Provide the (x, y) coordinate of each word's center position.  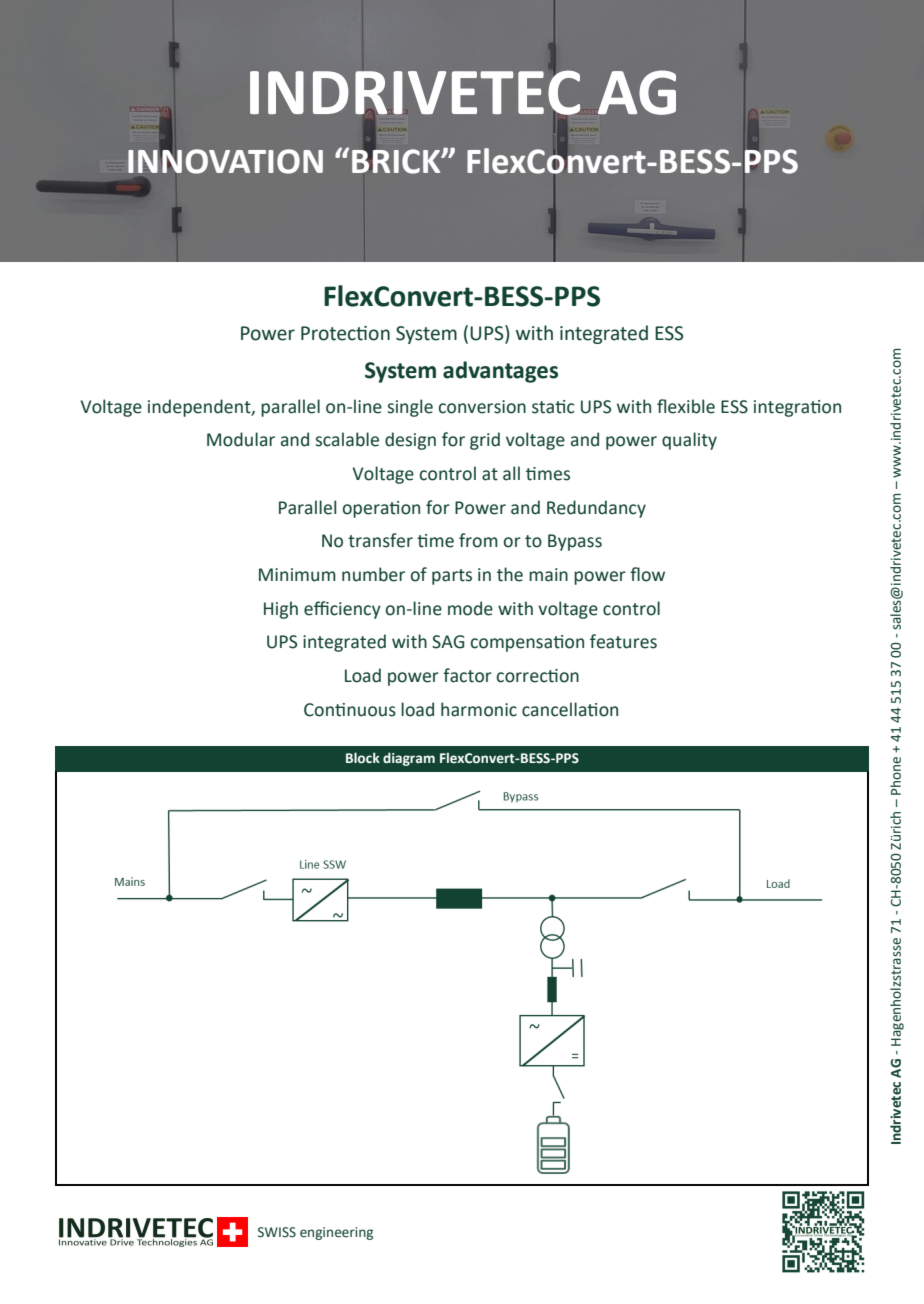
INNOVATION (225, 160)
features (623, 641)
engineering (336, 1233)
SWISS (277, 1232)
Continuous (350, 710)
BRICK (397, 160)
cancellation (570, 709)
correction (538, 676)
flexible (686, 406)
